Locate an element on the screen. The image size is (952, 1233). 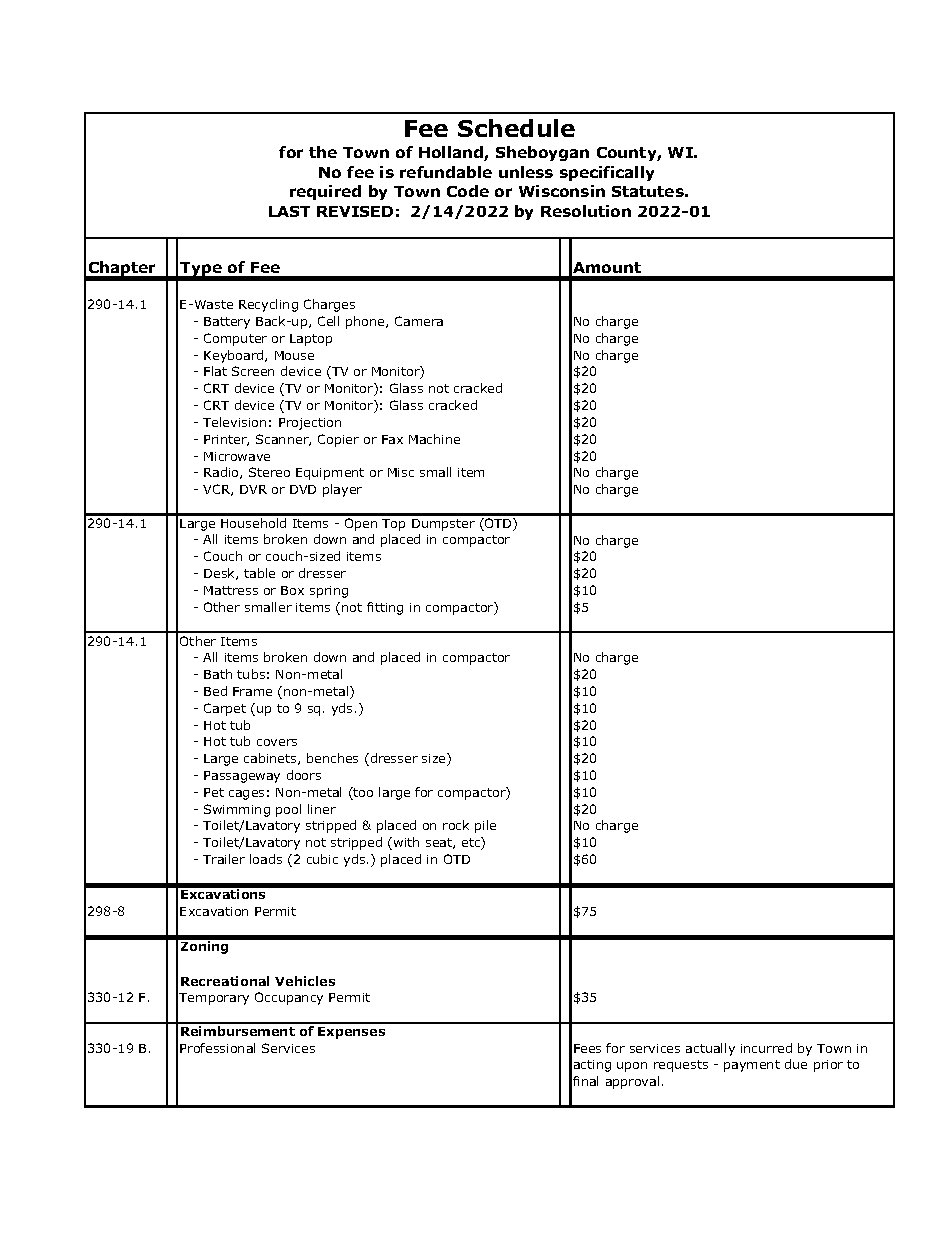
Expenses is located at coordinates (351, 1033).
